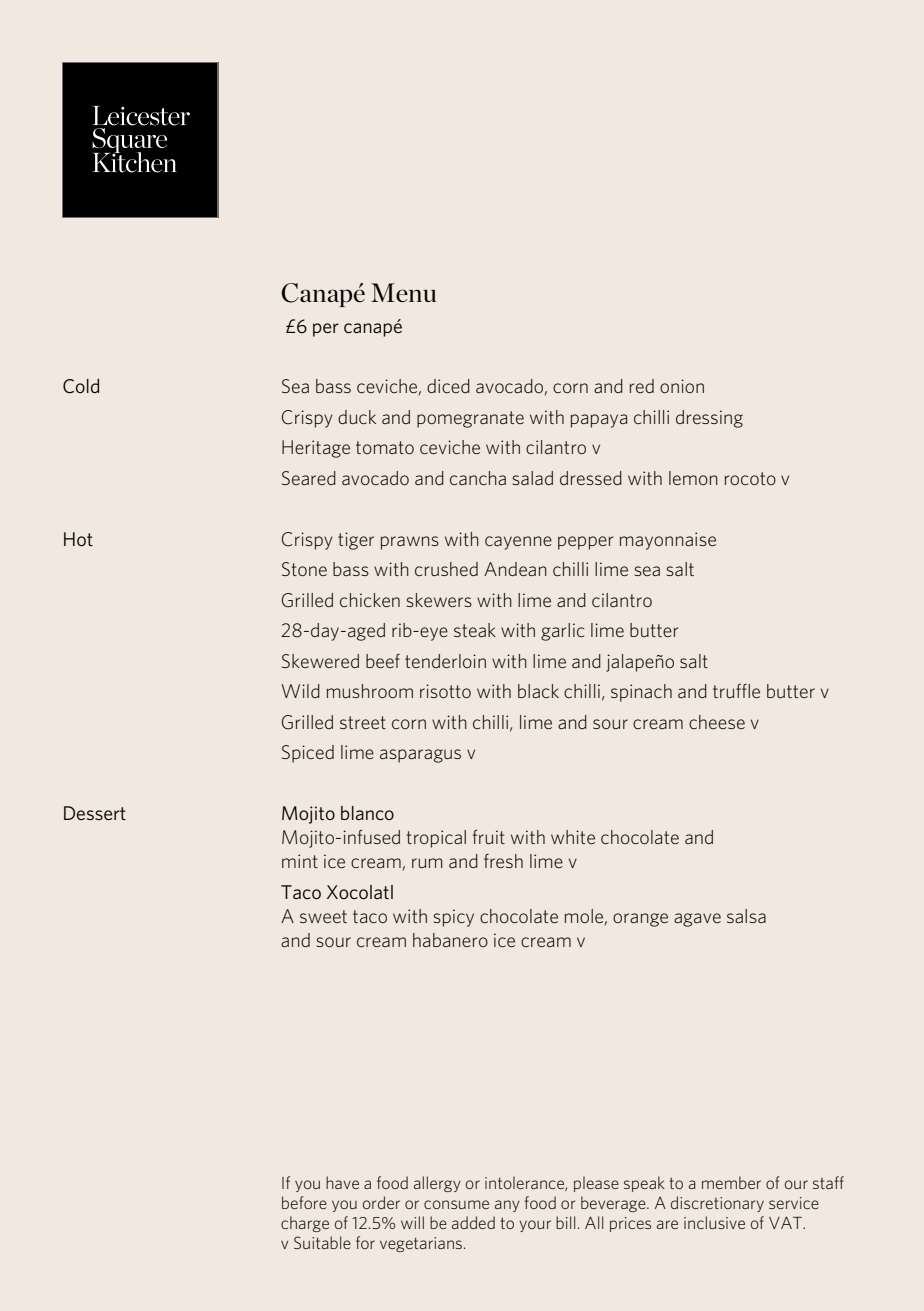 The height and width of the document is (1311, 924). Describe the element at coordinates (446, 569) in the document. I see `crushed` at that location.
